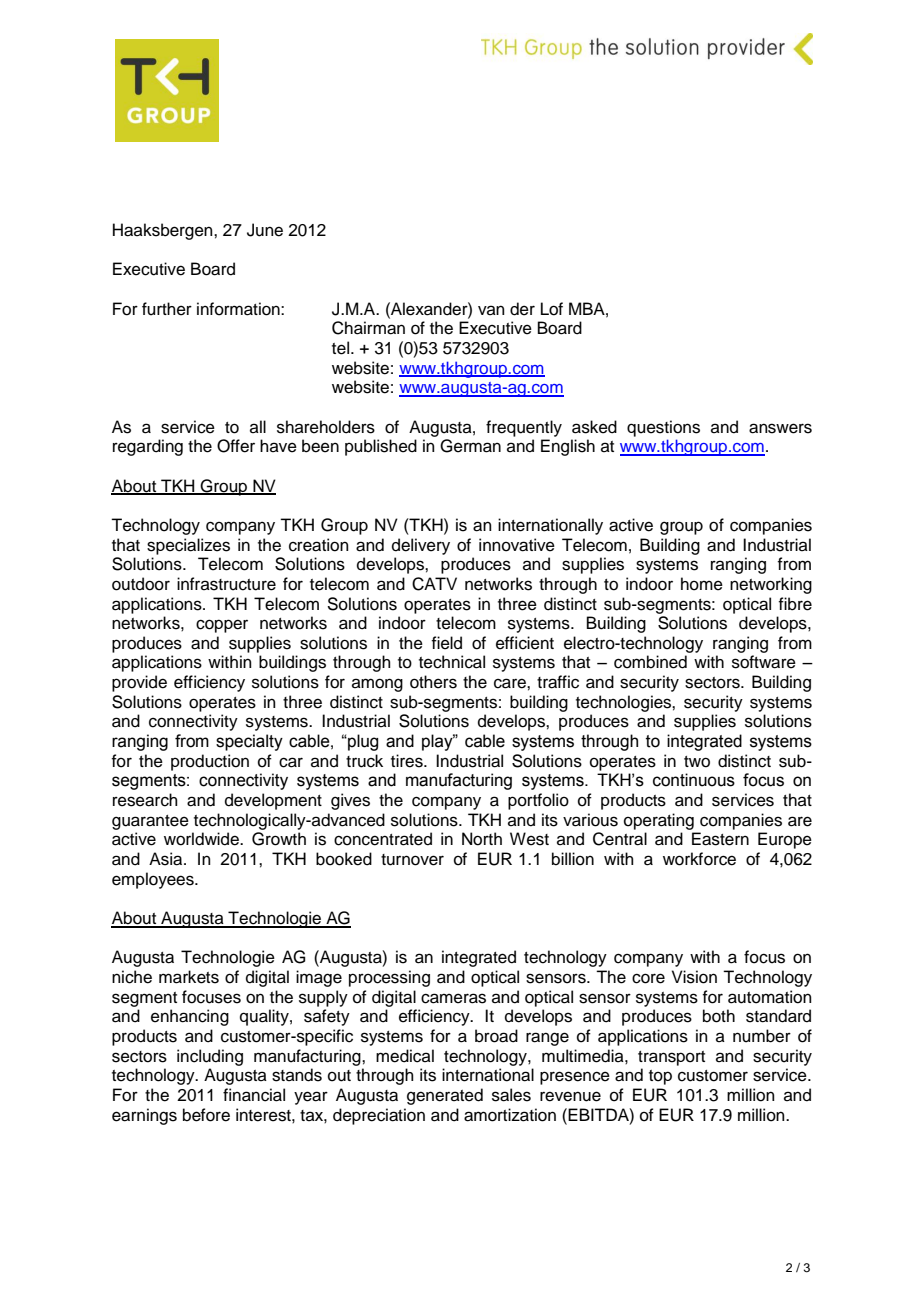 The width and height of the page is (924, 1308). I want to click on software, so click(764, 662).
